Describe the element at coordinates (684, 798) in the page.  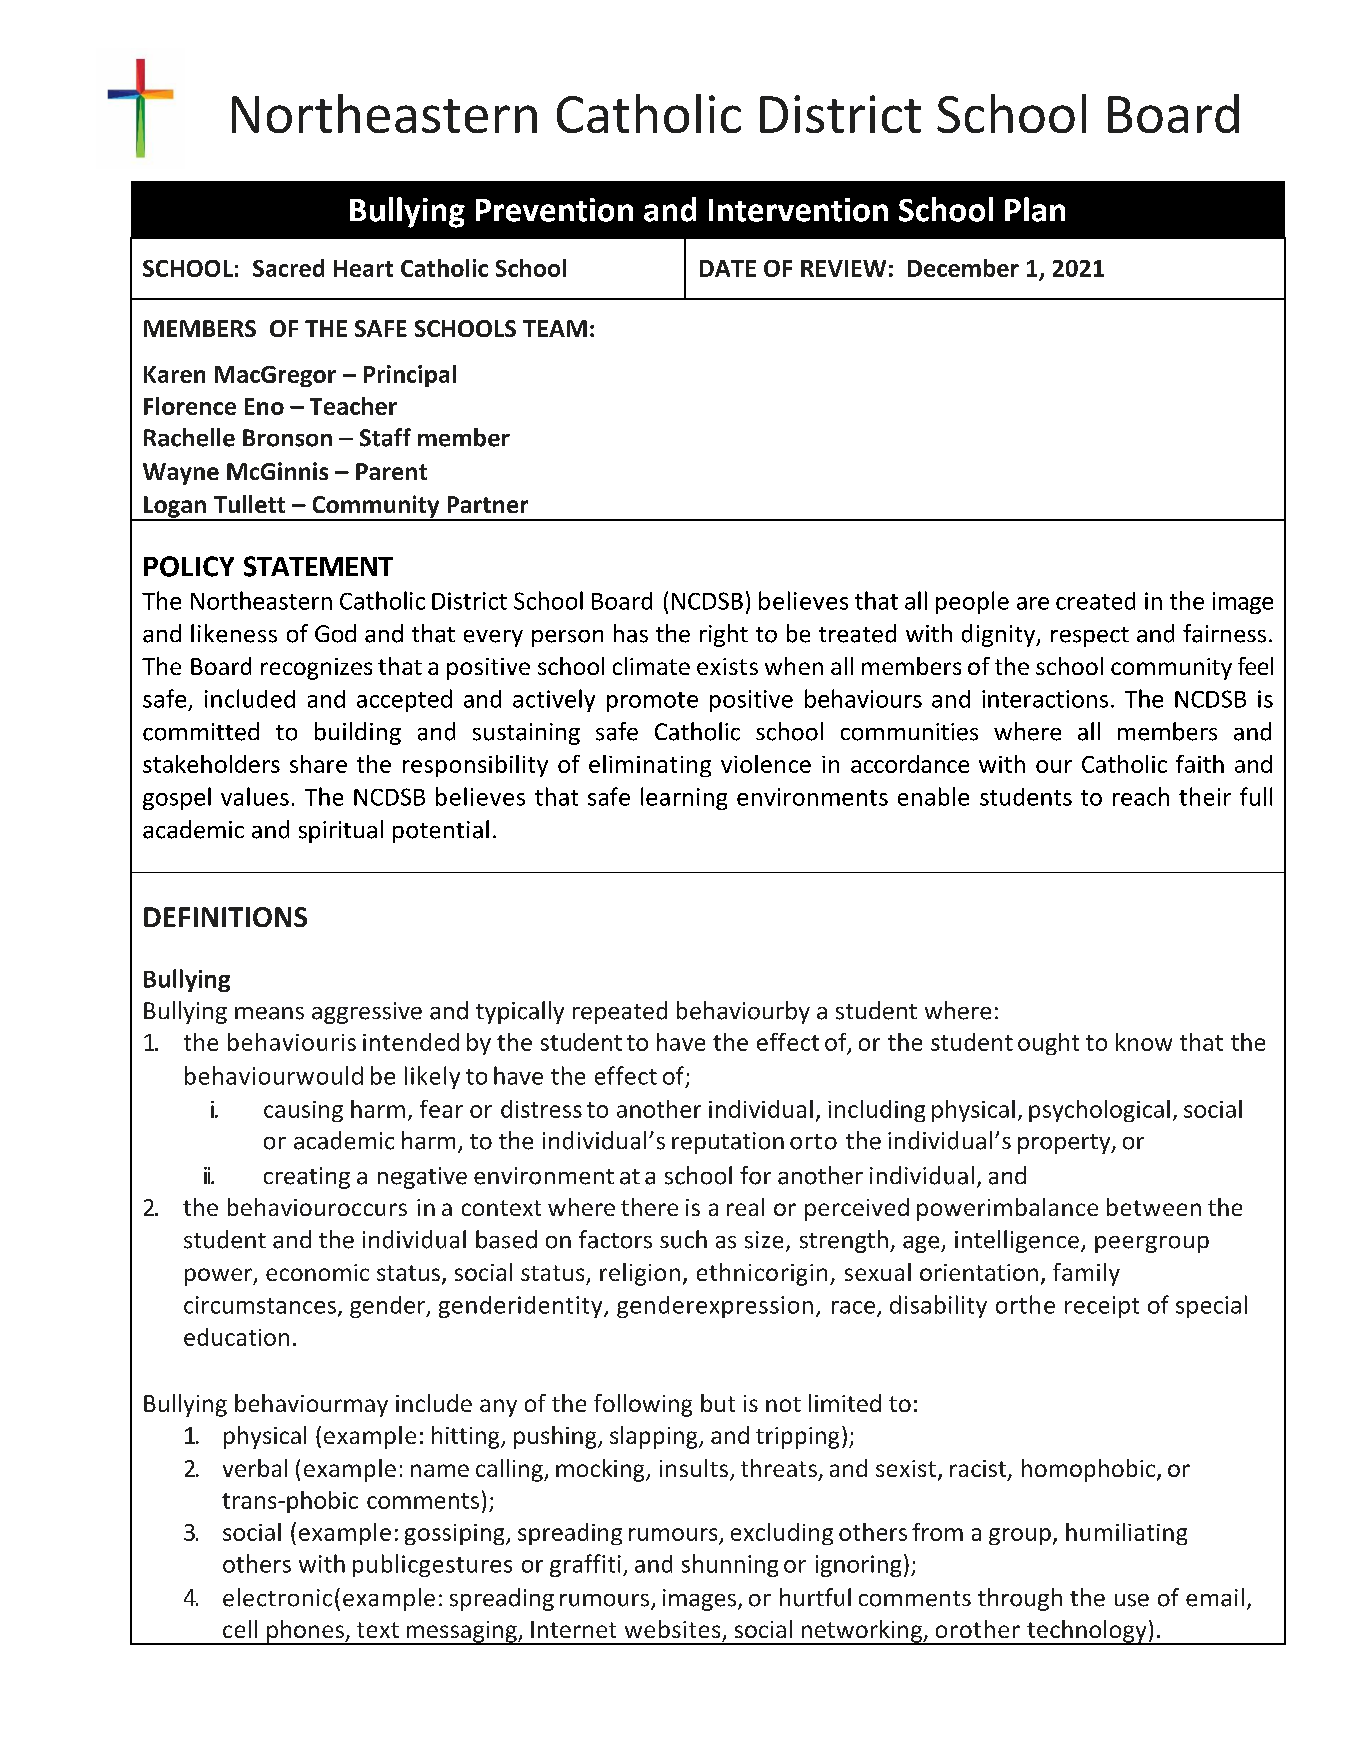
I see `learning` at that location.
